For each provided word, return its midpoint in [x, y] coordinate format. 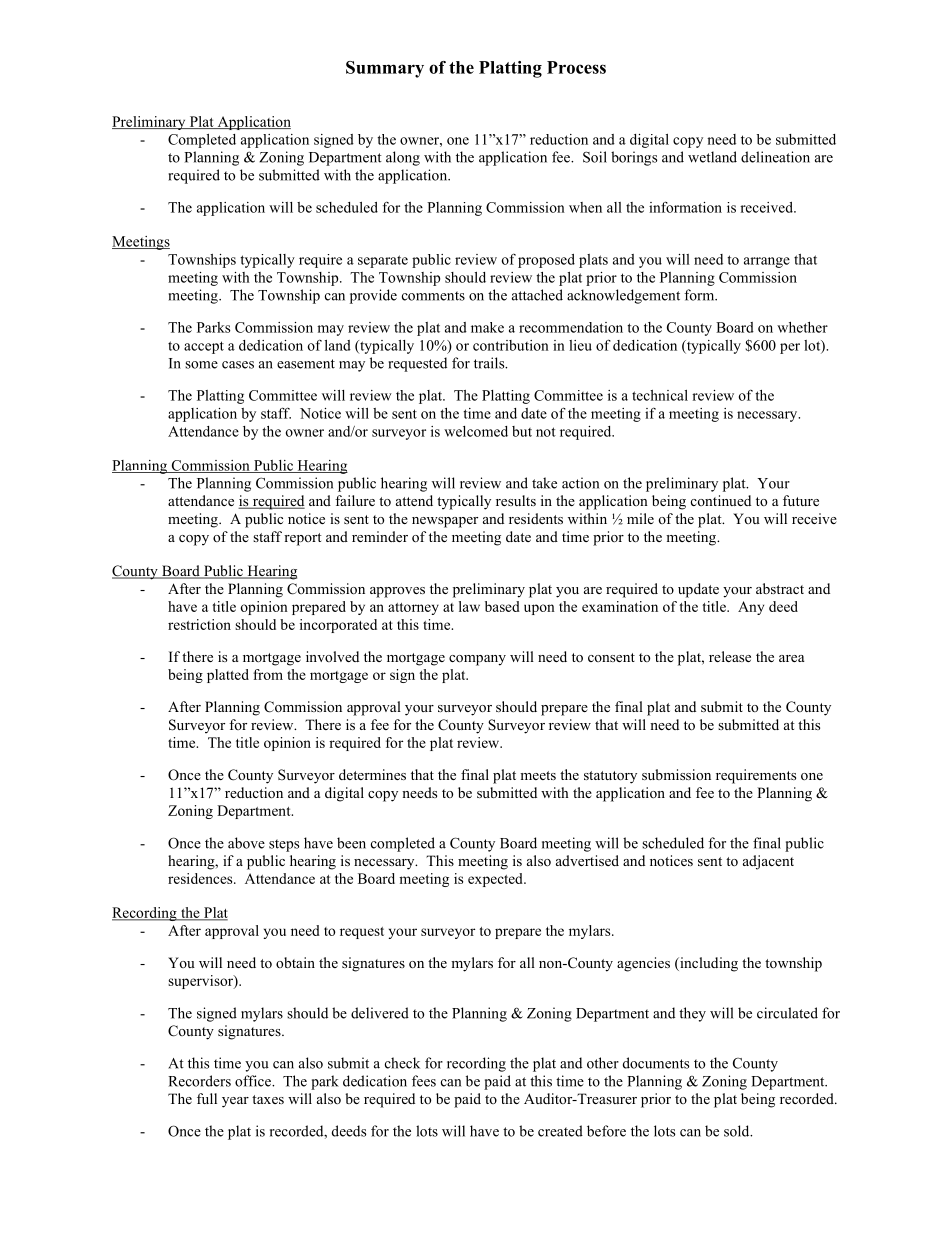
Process [576, 67]
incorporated [338, 626]
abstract [780, 588]
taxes [268, 1099]
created [560, 1131]
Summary [385, 69]
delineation [775, 157]
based [502, 606]
